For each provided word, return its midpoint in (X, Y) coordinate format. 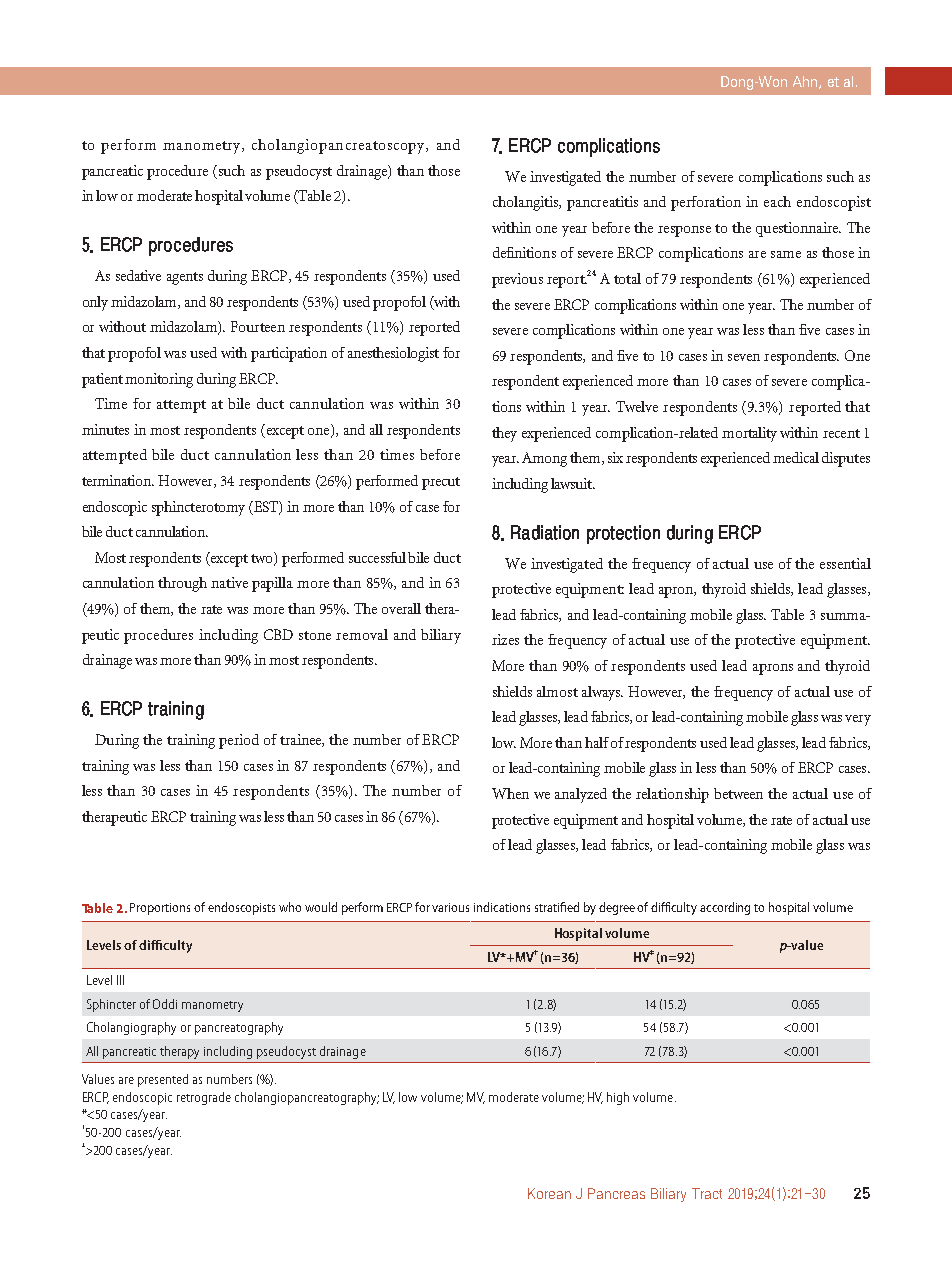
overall (401, 608)
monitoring (159, 380)
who (290, 907)
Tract (707, 1193)
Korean (549, 1193)
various (450, 907)
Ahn (806, 82)
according (725, 908)
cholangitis (527, 203)
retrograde (204, 1098)
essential (845, 563)
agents (185, 278)
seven (744, 357)
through (182, 584)
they (504, 434)
